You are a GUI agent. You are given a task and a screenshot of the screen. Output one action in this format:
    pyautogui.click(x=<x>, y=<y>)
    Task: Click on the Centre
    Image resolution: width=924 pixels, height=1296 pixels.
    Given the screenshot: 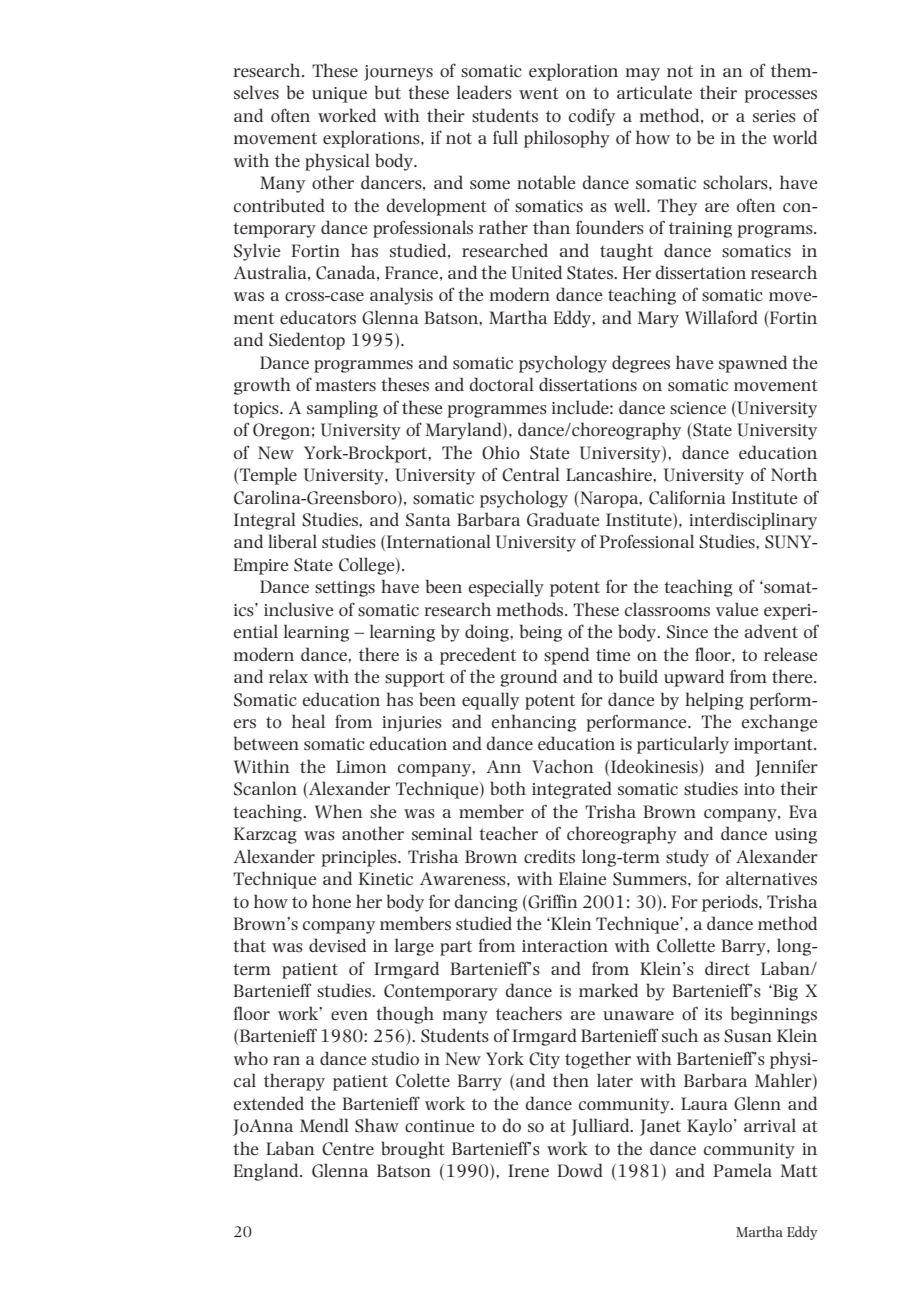 What is the action you would take?
    pyautogui.click(x=348, y=1149)
